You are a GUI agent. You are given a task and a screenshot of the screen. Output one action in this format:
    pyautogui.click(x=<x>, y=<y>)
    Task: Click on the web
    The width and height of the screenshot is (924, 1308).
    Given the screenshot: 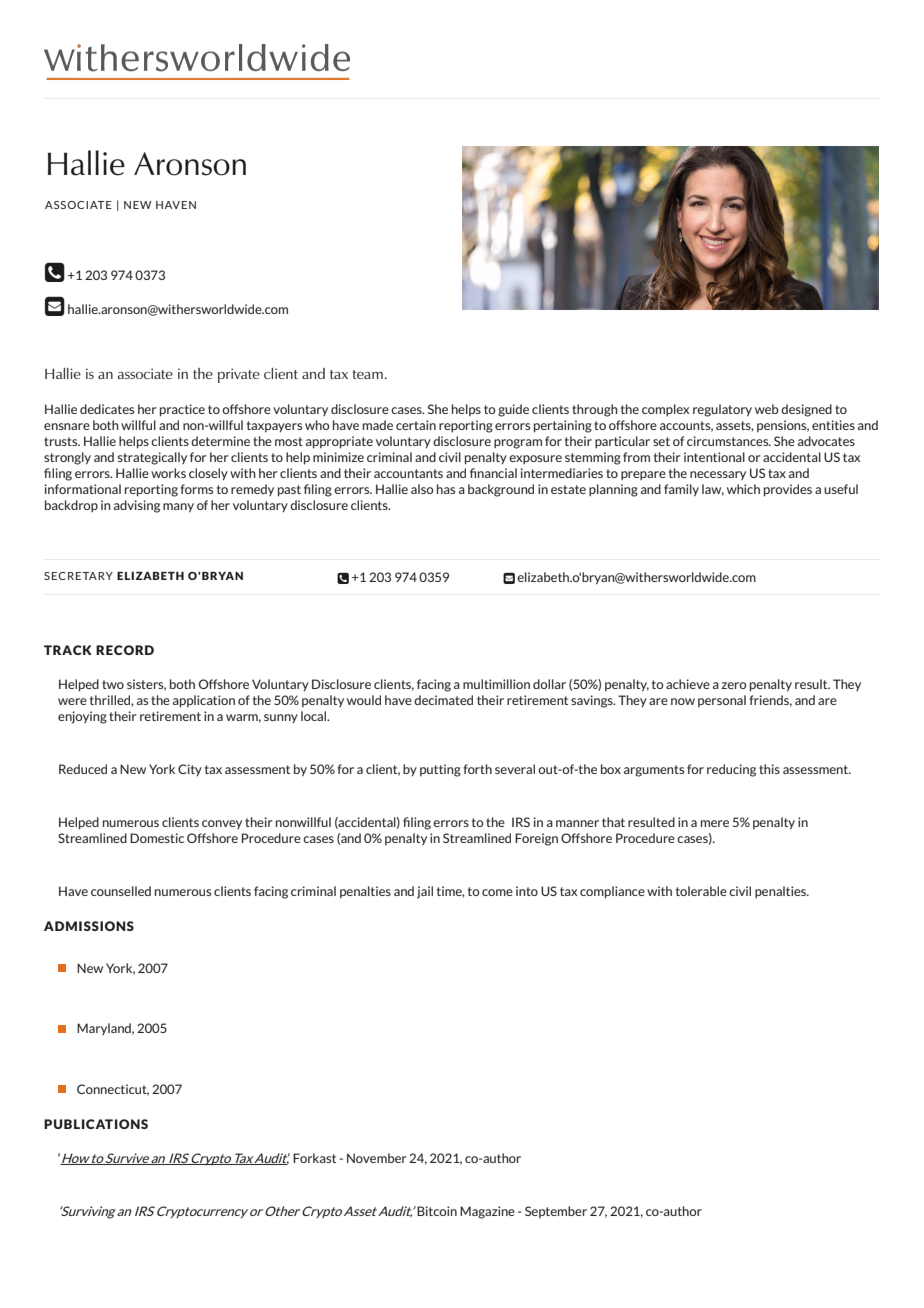 What is the action you would take?
    pyautogui.click(x=767, y=409)
